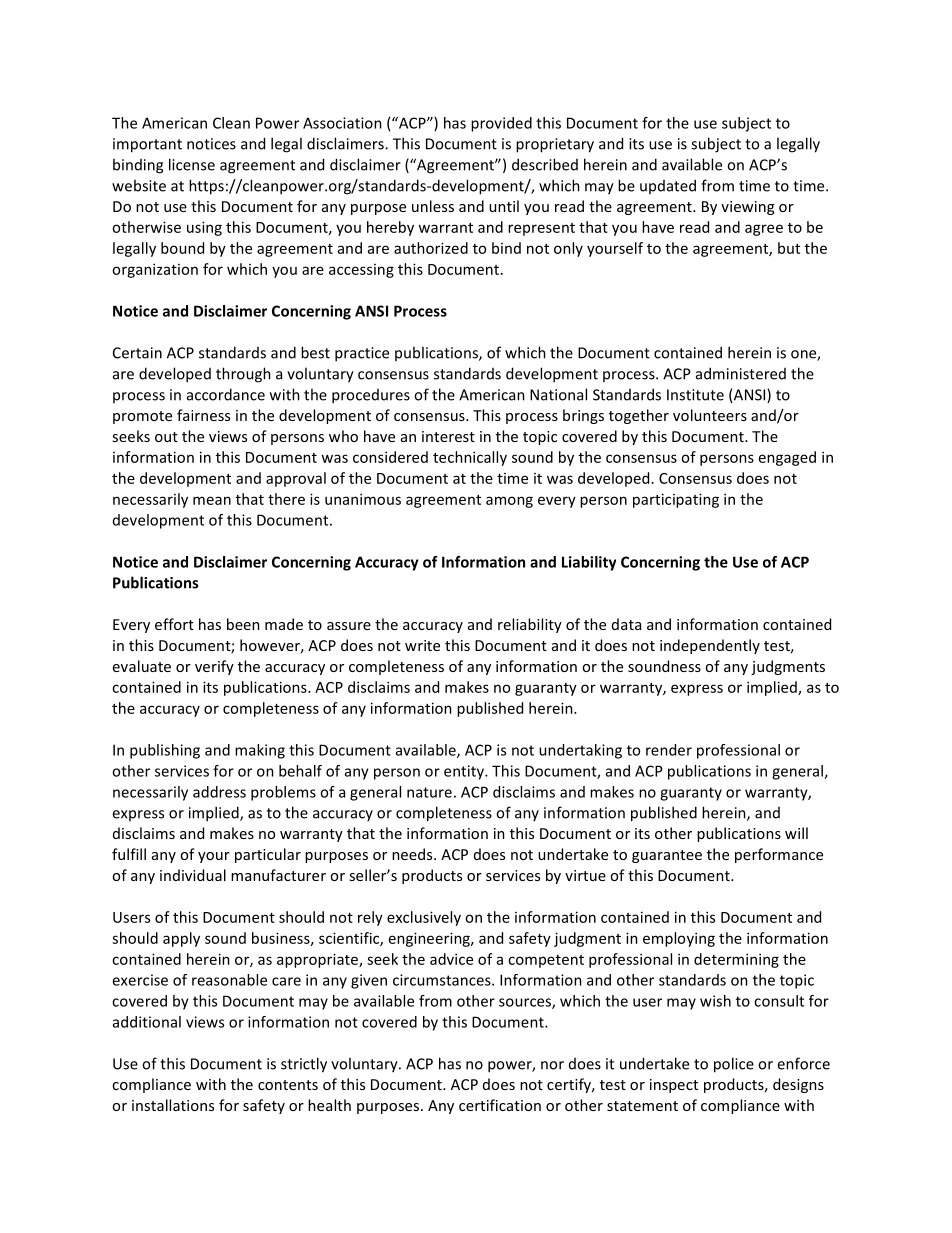  Describe the element at coordinates (500, 1105) in the image. I see `certification` at that location.
